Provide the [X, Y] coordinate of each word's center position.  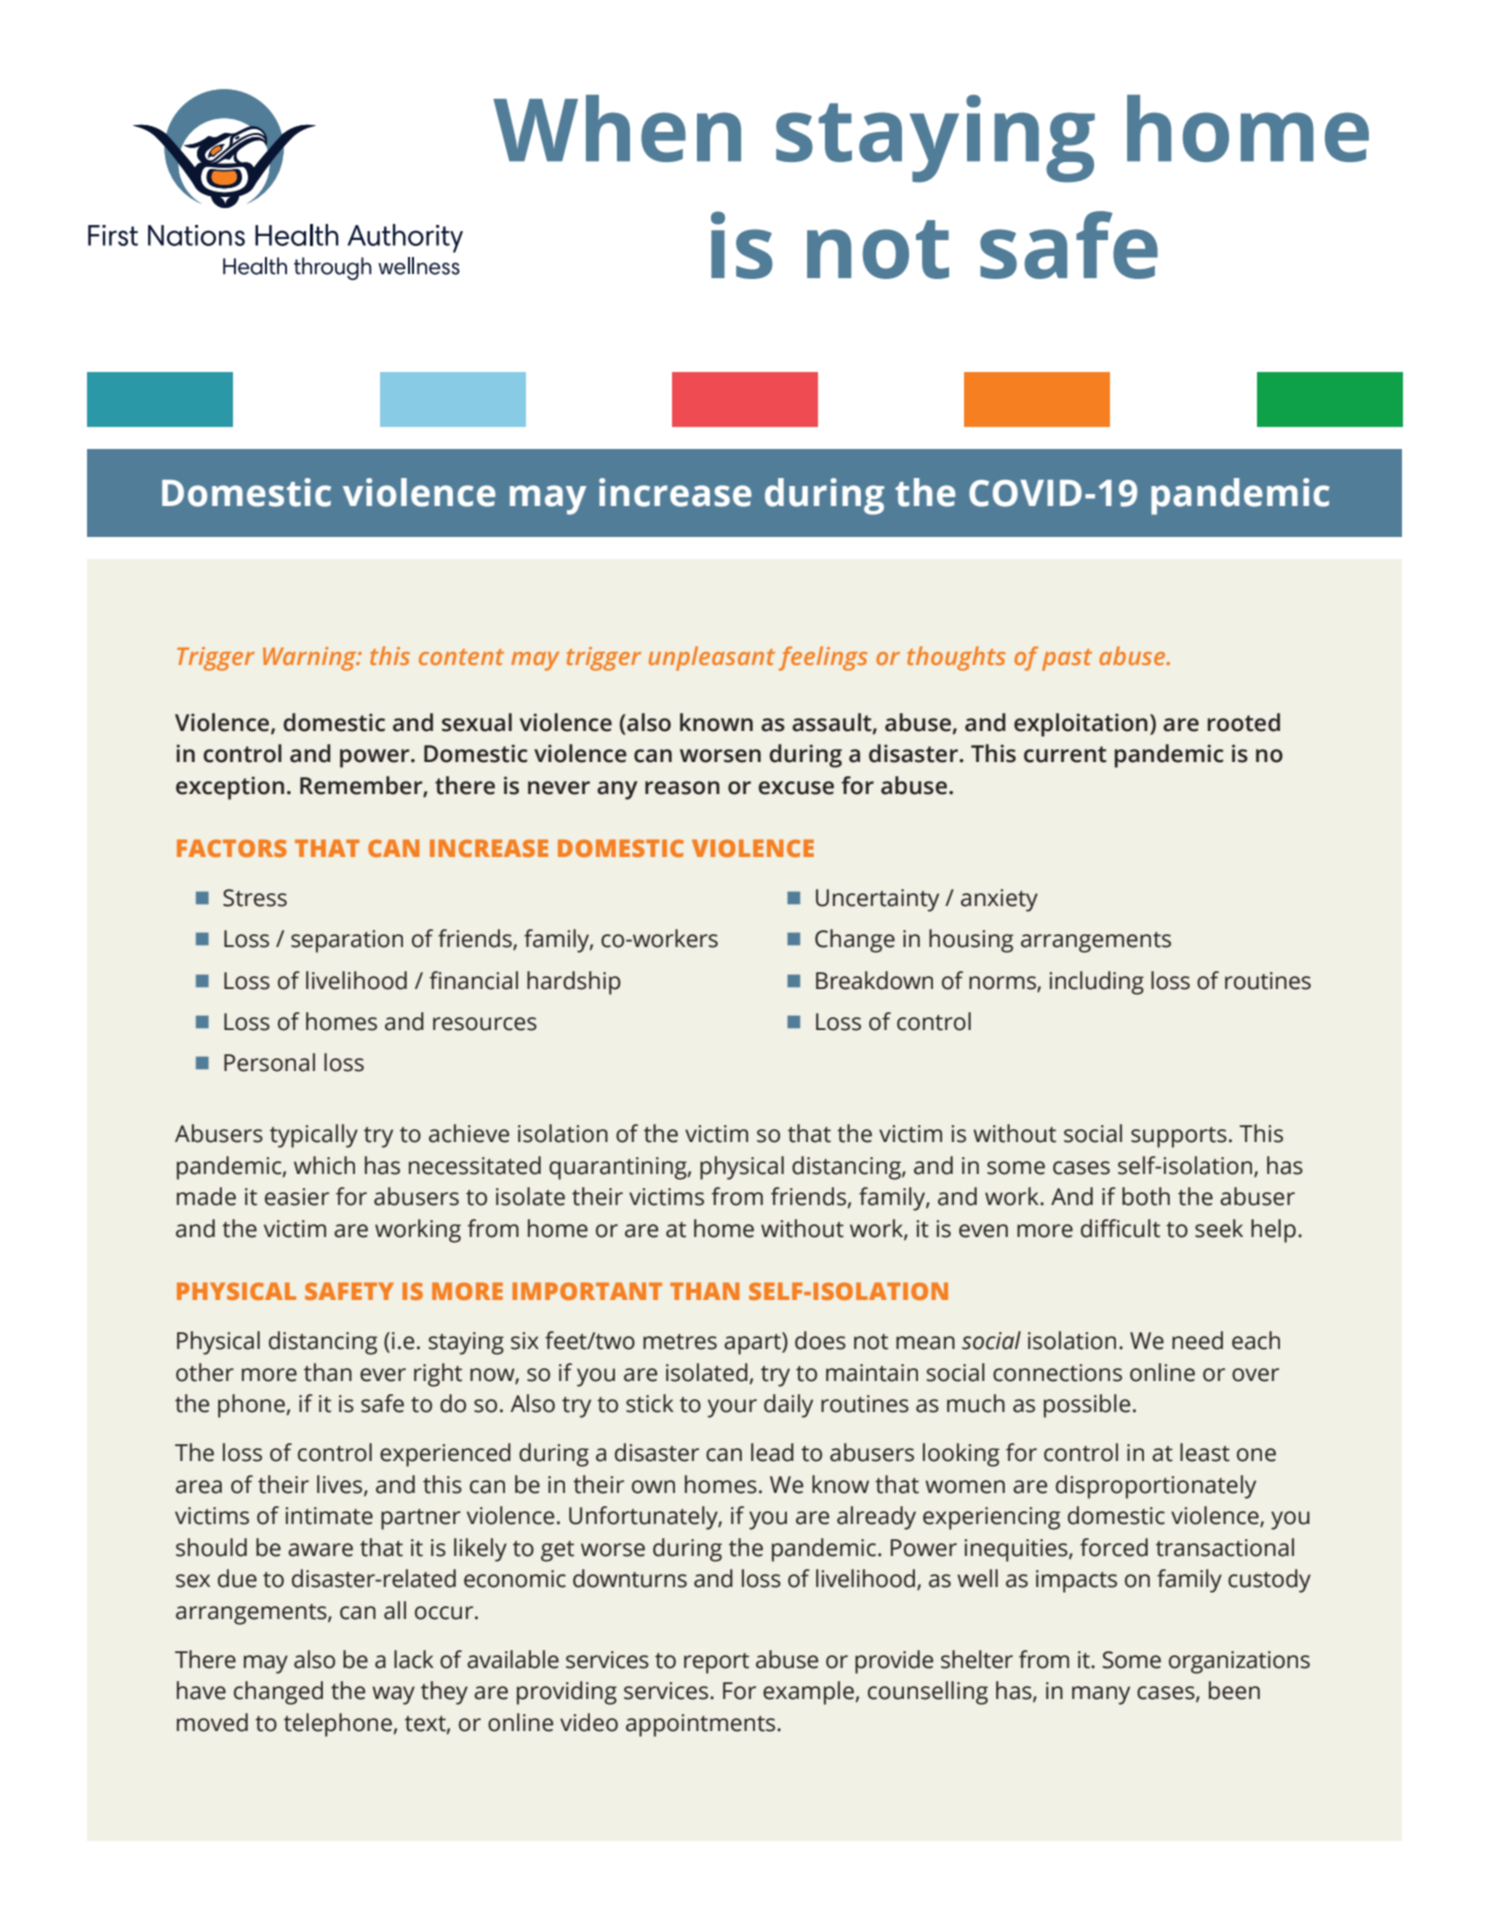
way [393, 1695]
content [461, 657]
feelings [823, 658]
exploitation [1081, 725]
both [1146, 1196]
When [617, 128]
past [1067, 660]
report [716, 1663]
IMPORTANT [587, 1291]
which [324, 1165]
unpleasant [712, 658]
